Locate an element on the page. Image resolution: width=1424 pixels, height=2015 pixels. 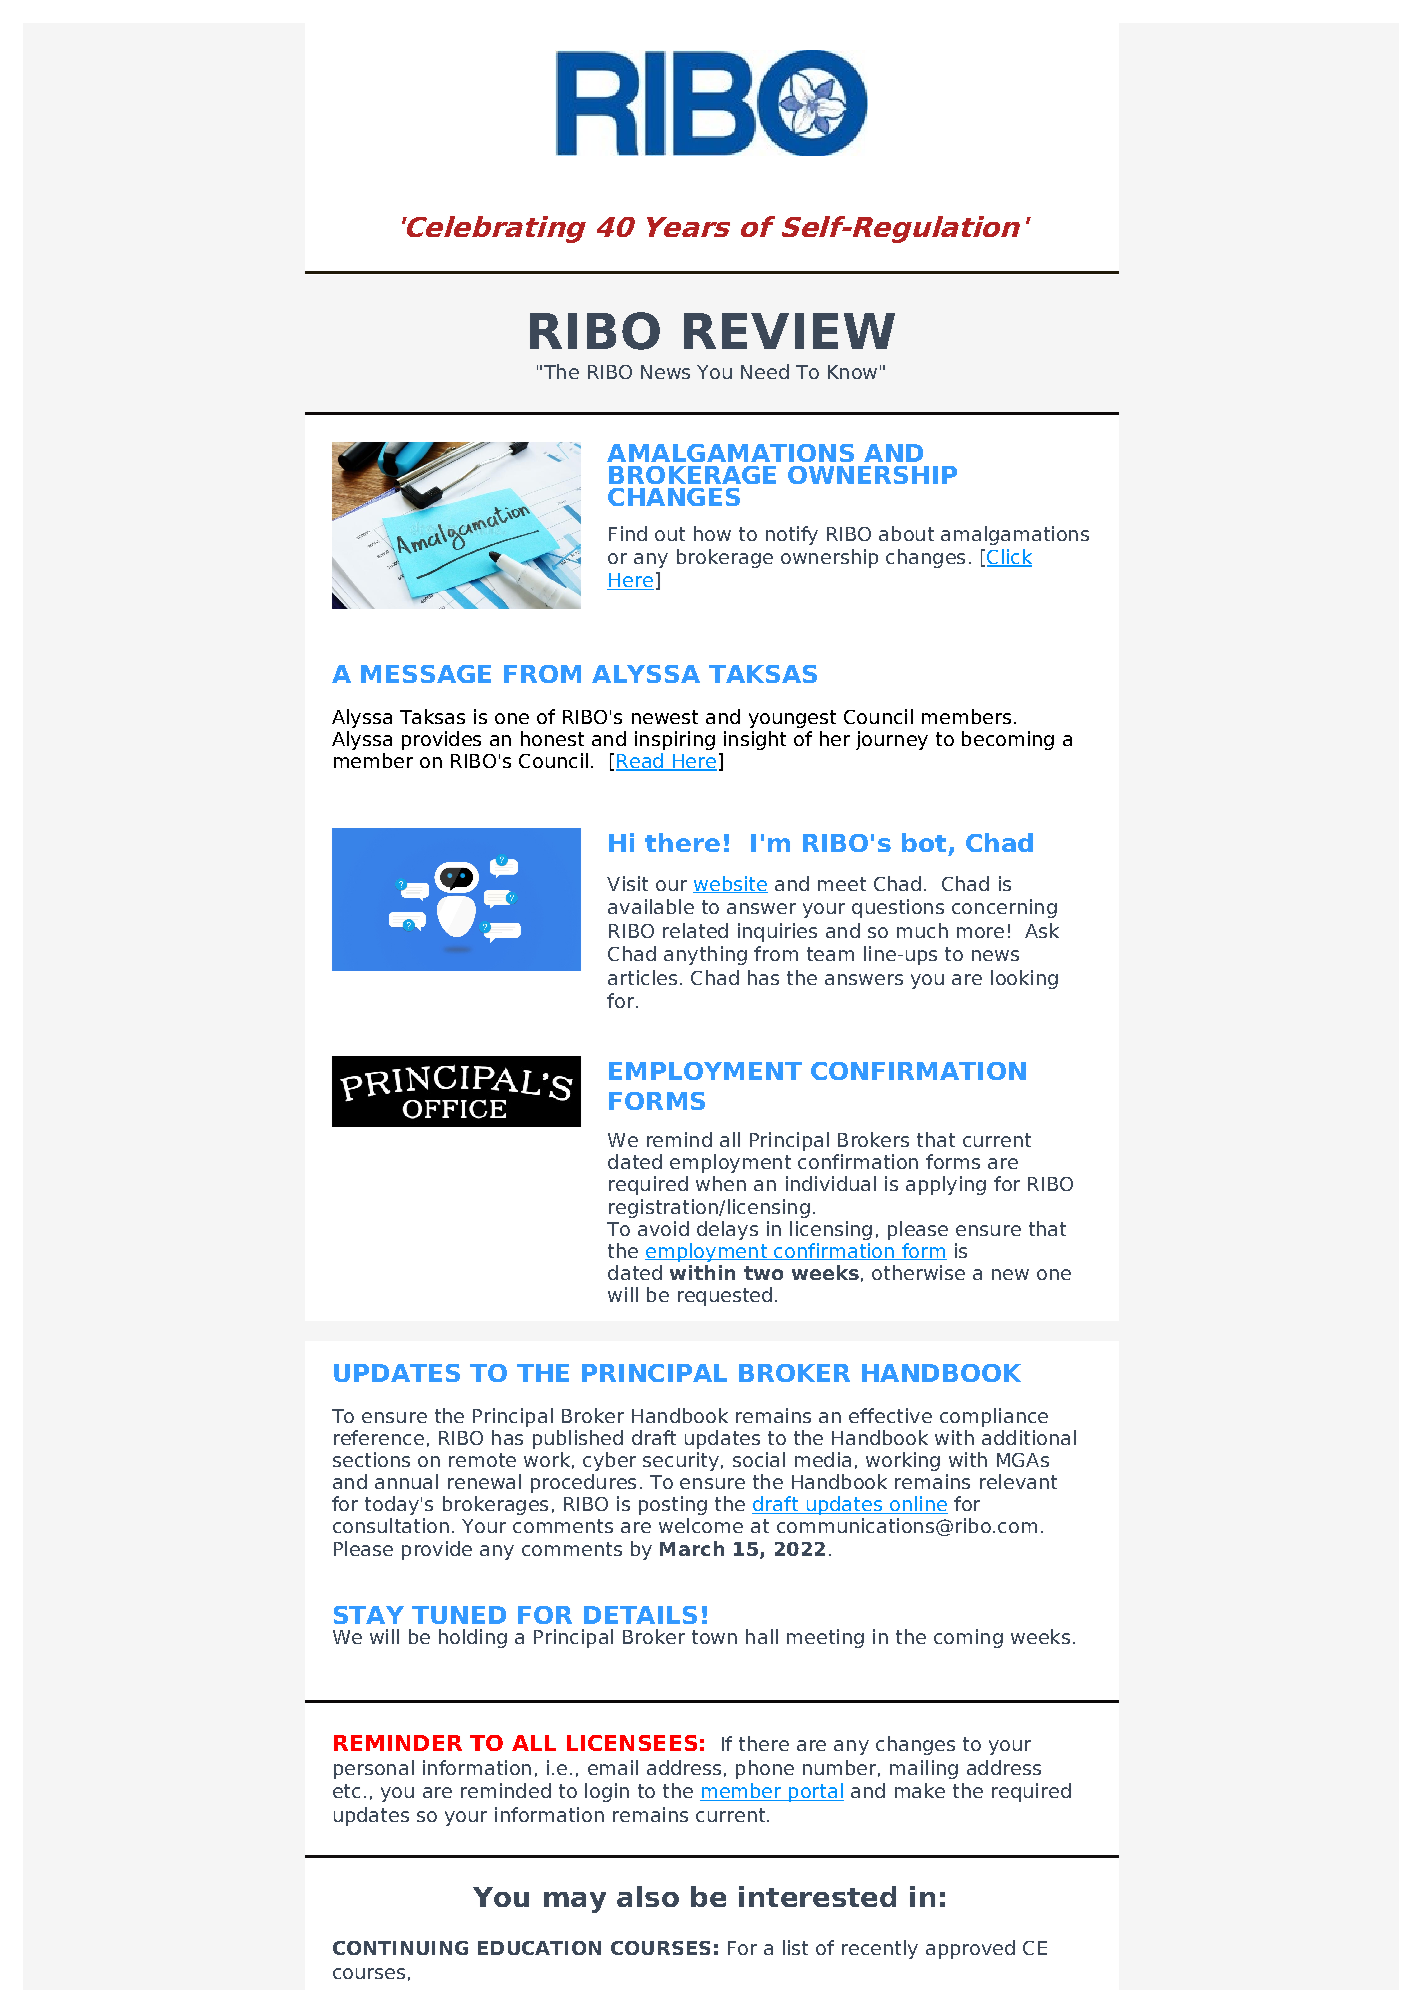
compliance is located at coordinates (994, 1417).
